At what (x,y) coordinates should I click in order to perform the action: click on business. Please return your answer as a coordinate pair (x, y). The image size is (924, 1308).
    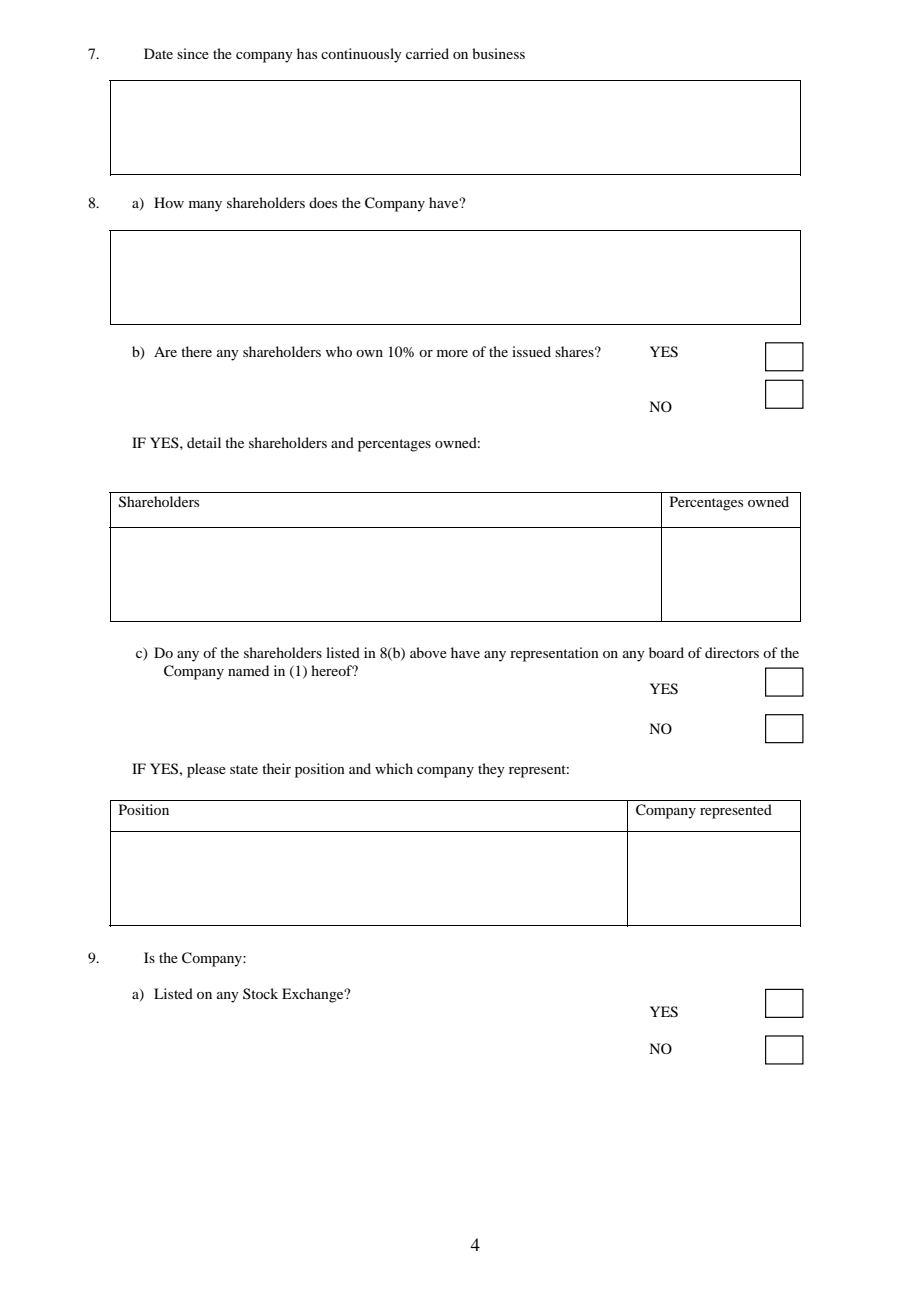
    Looking at the image, I should click on (498, 53).
